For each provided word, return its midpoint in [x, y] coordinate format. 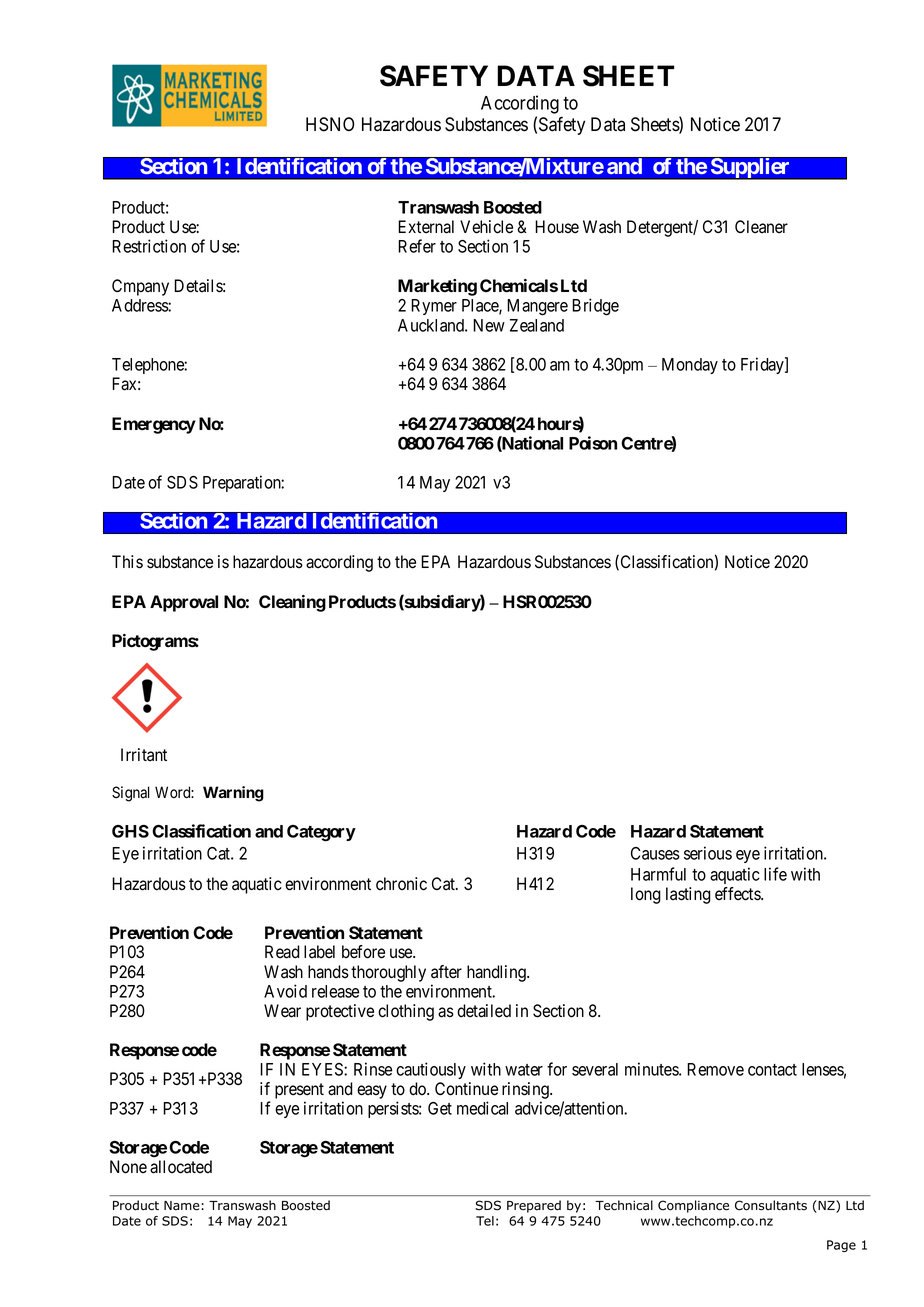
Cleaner [761, 227]
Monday [690, 366]
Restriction [149, 246]
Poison [593, 443]
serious [708, 853]
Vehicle [486, 227]
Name [182, 1206]
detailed [484, 1011]
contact [772, 1070]
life [775, 874]
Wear [282, 1011]
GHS [130, 831]
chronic [401, 884]
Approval [184, 603]
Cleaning [292, 603]
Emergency [154, 425]
